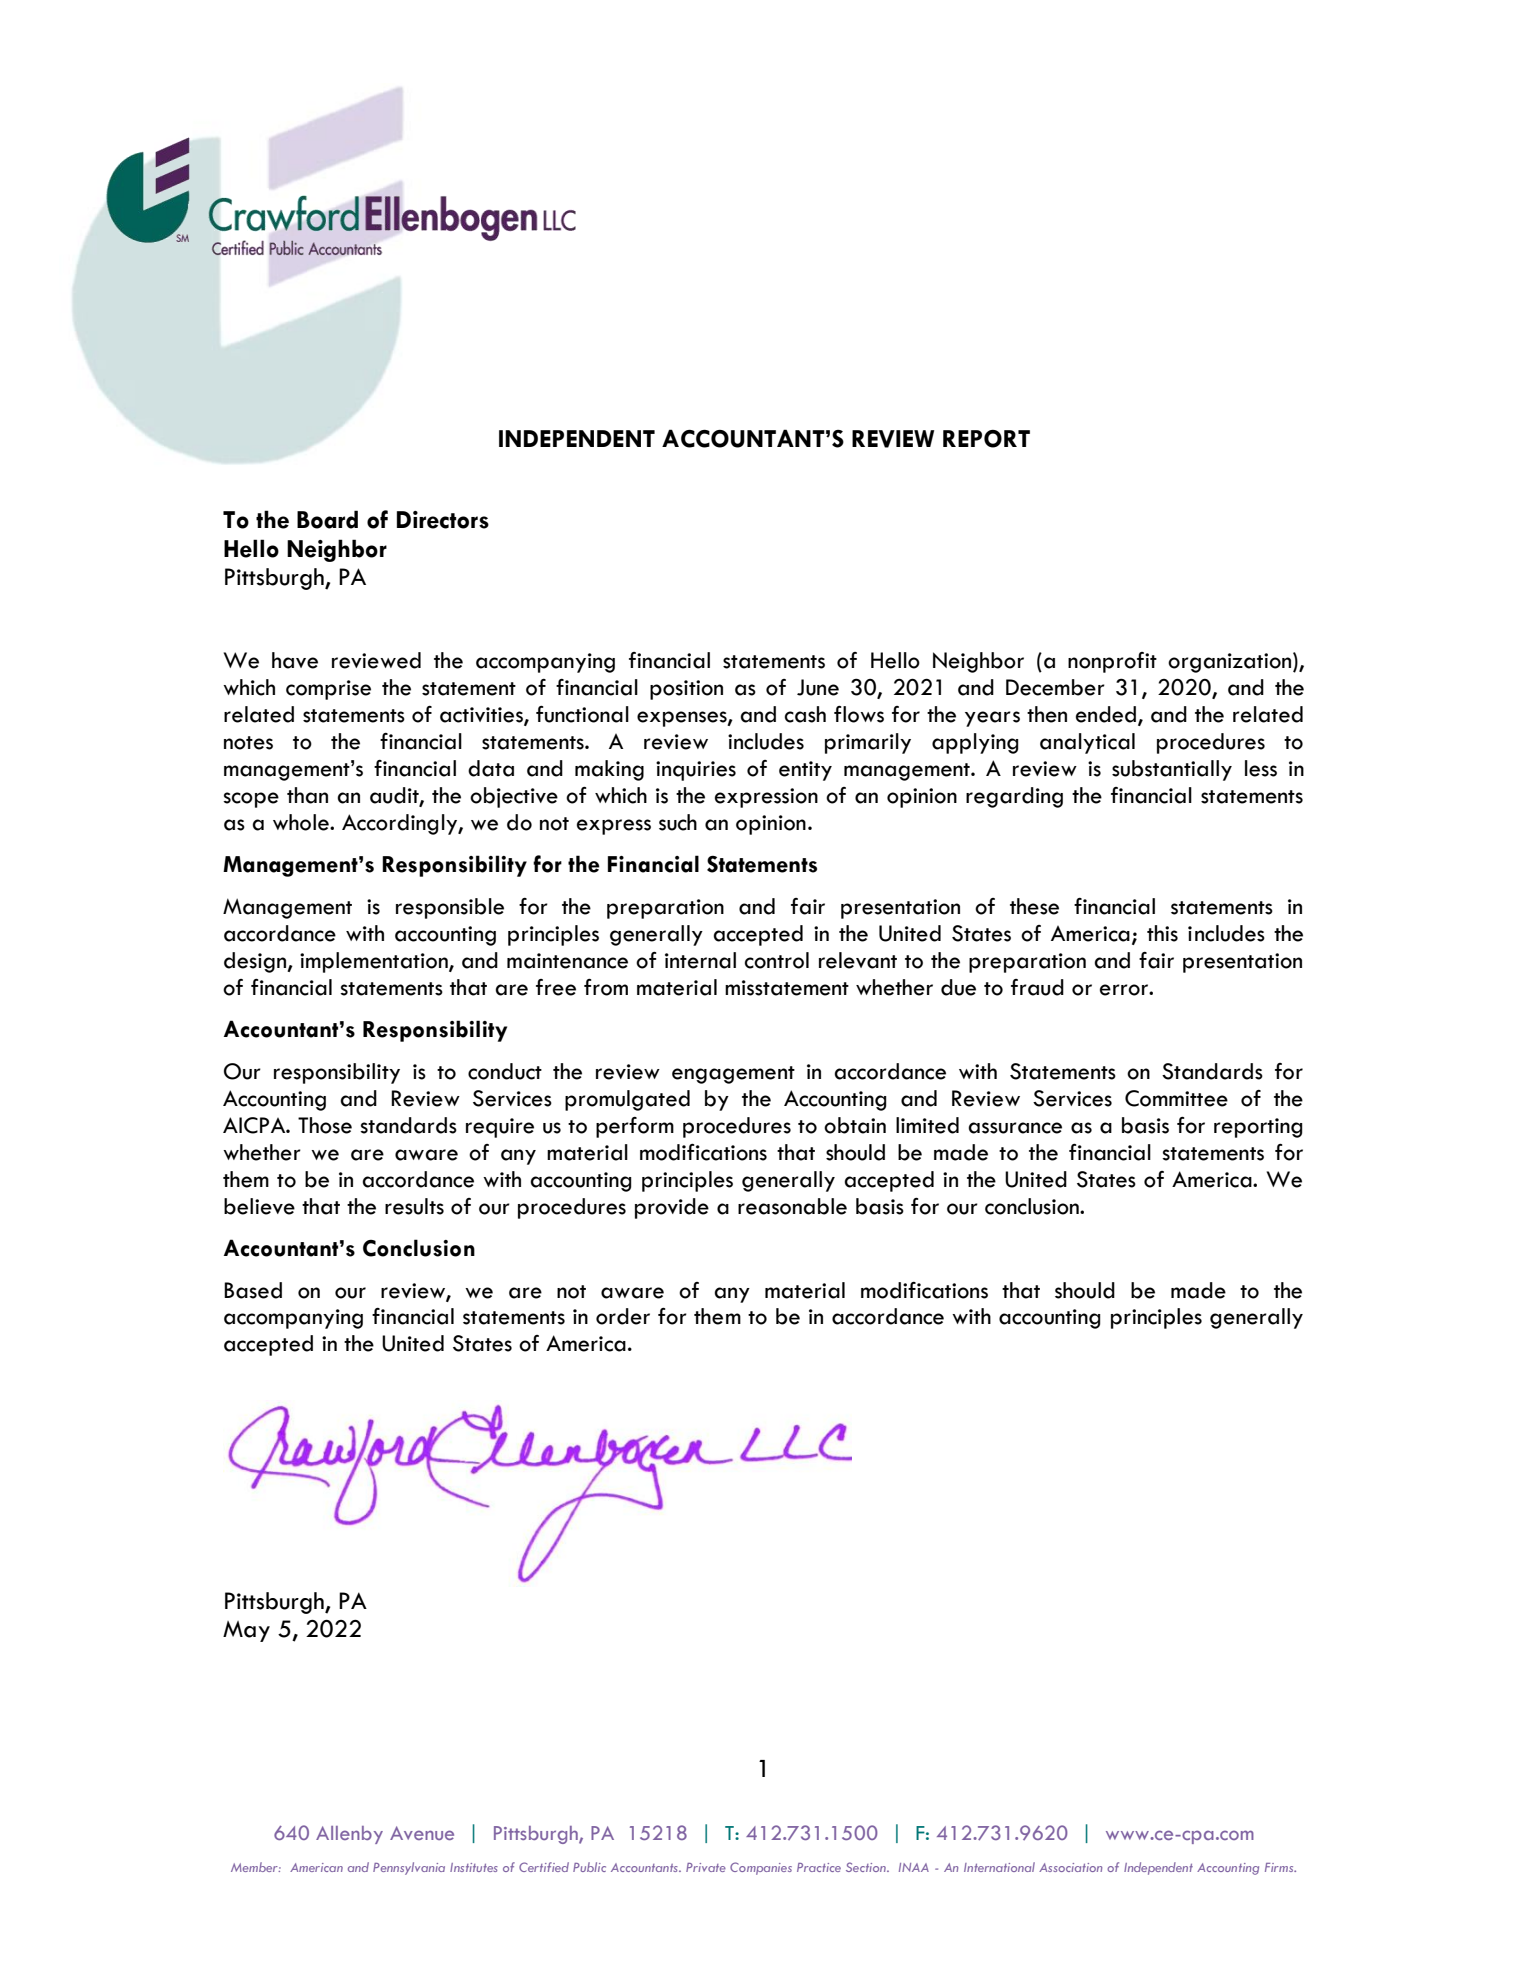 The height and width of the screenshot is (1964, 1517). I want to click on than, so click(307, 795).
